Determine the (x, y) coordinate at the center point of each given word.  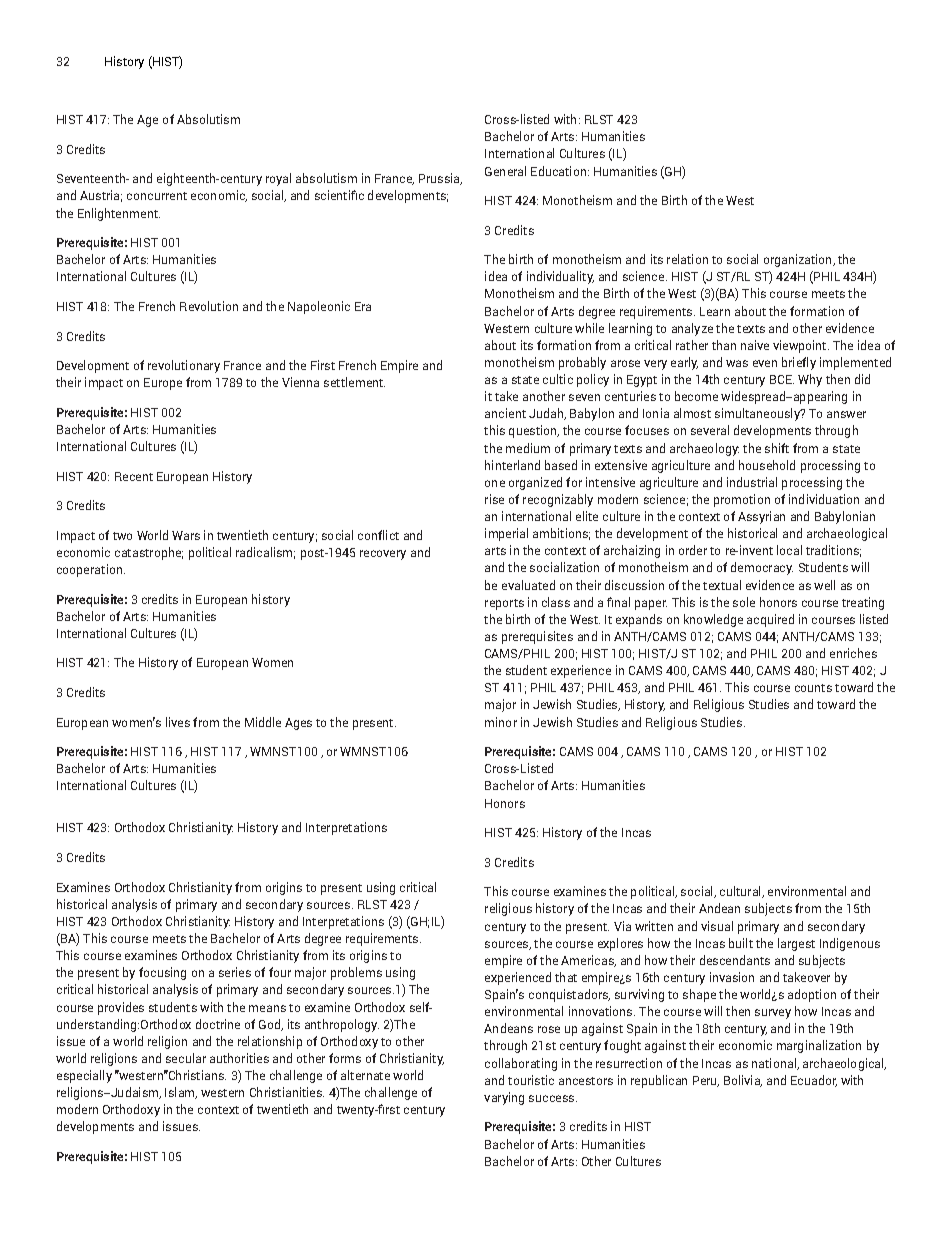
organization (799, 260)
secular (186, 1058)
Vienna (300, 382)
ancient (505, 413)
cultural (741, 892)
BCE (782, 379)
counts (813, 688)
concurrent (157, 196)
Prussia (440, 179)
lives (178, 722)
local (789, 550)
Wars (186, 535)
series (235, 972)
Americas (588, 961)
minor (501, 722)
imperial (506, 534)
